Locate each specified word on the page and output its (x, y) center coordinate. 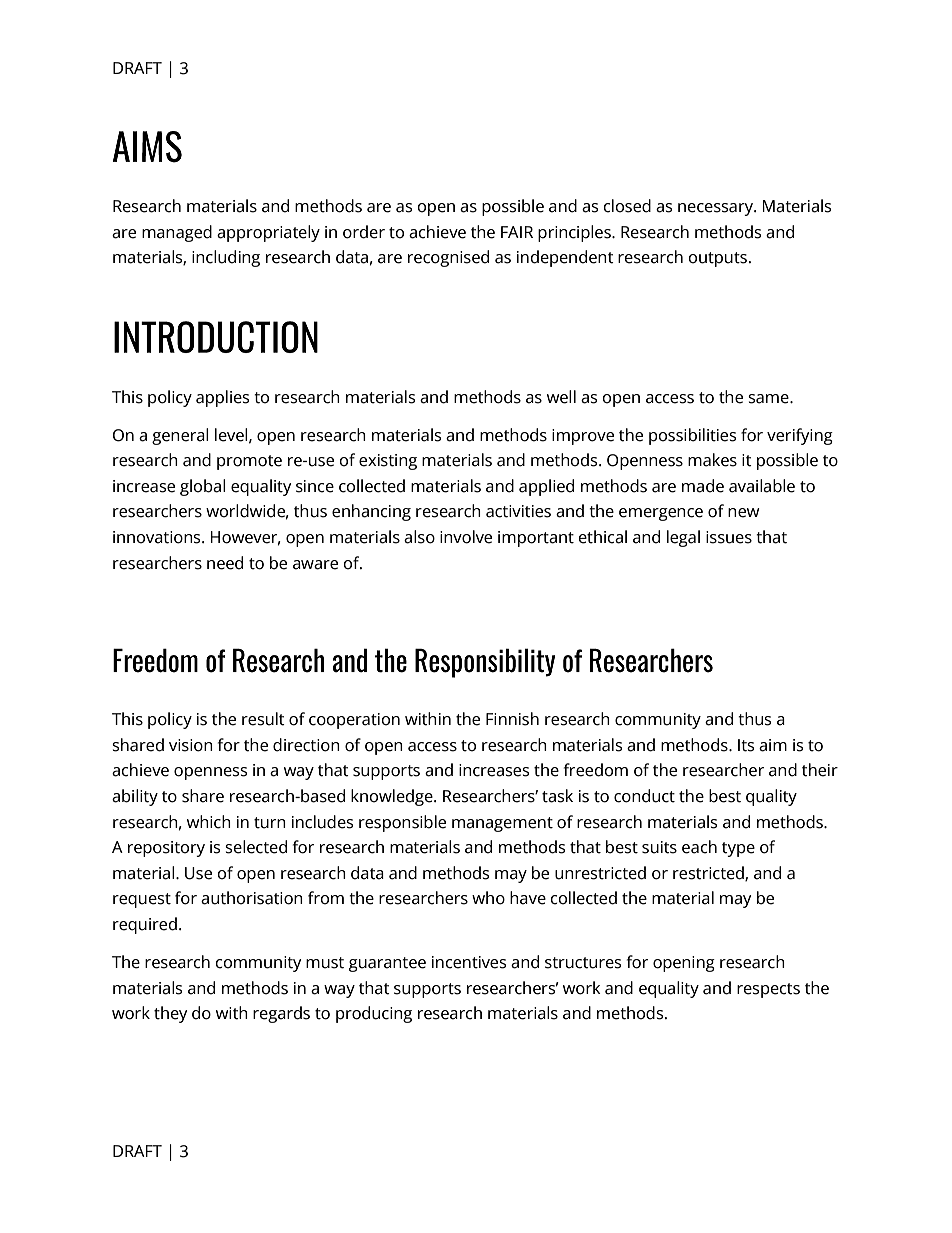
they (170, 1014)
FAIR (517, 232)
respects (768, 990)
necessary (716, 209)
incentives (469, 962)
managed (177, 233)
